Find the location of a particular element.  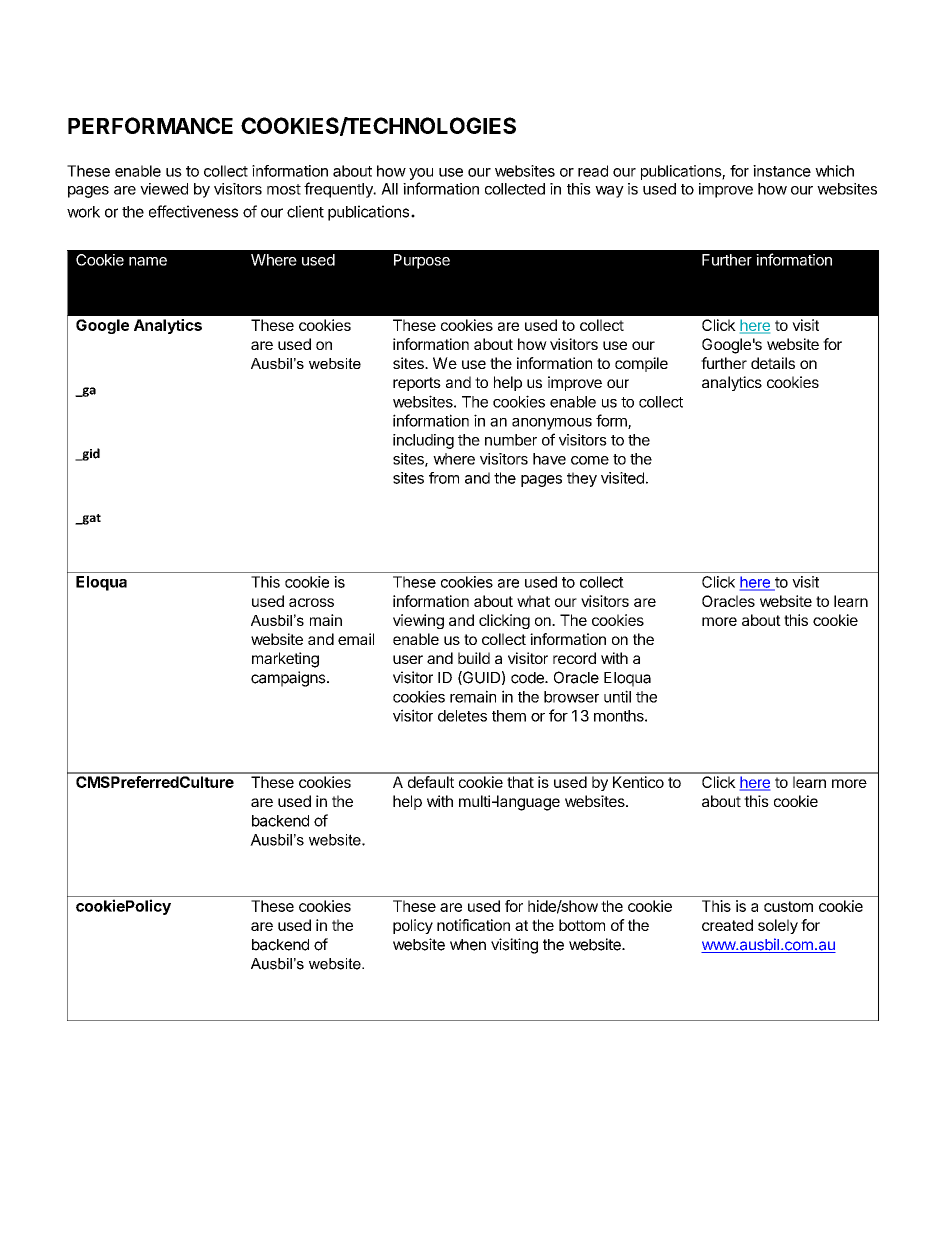

viewed is located at coordinates (164, 189).
